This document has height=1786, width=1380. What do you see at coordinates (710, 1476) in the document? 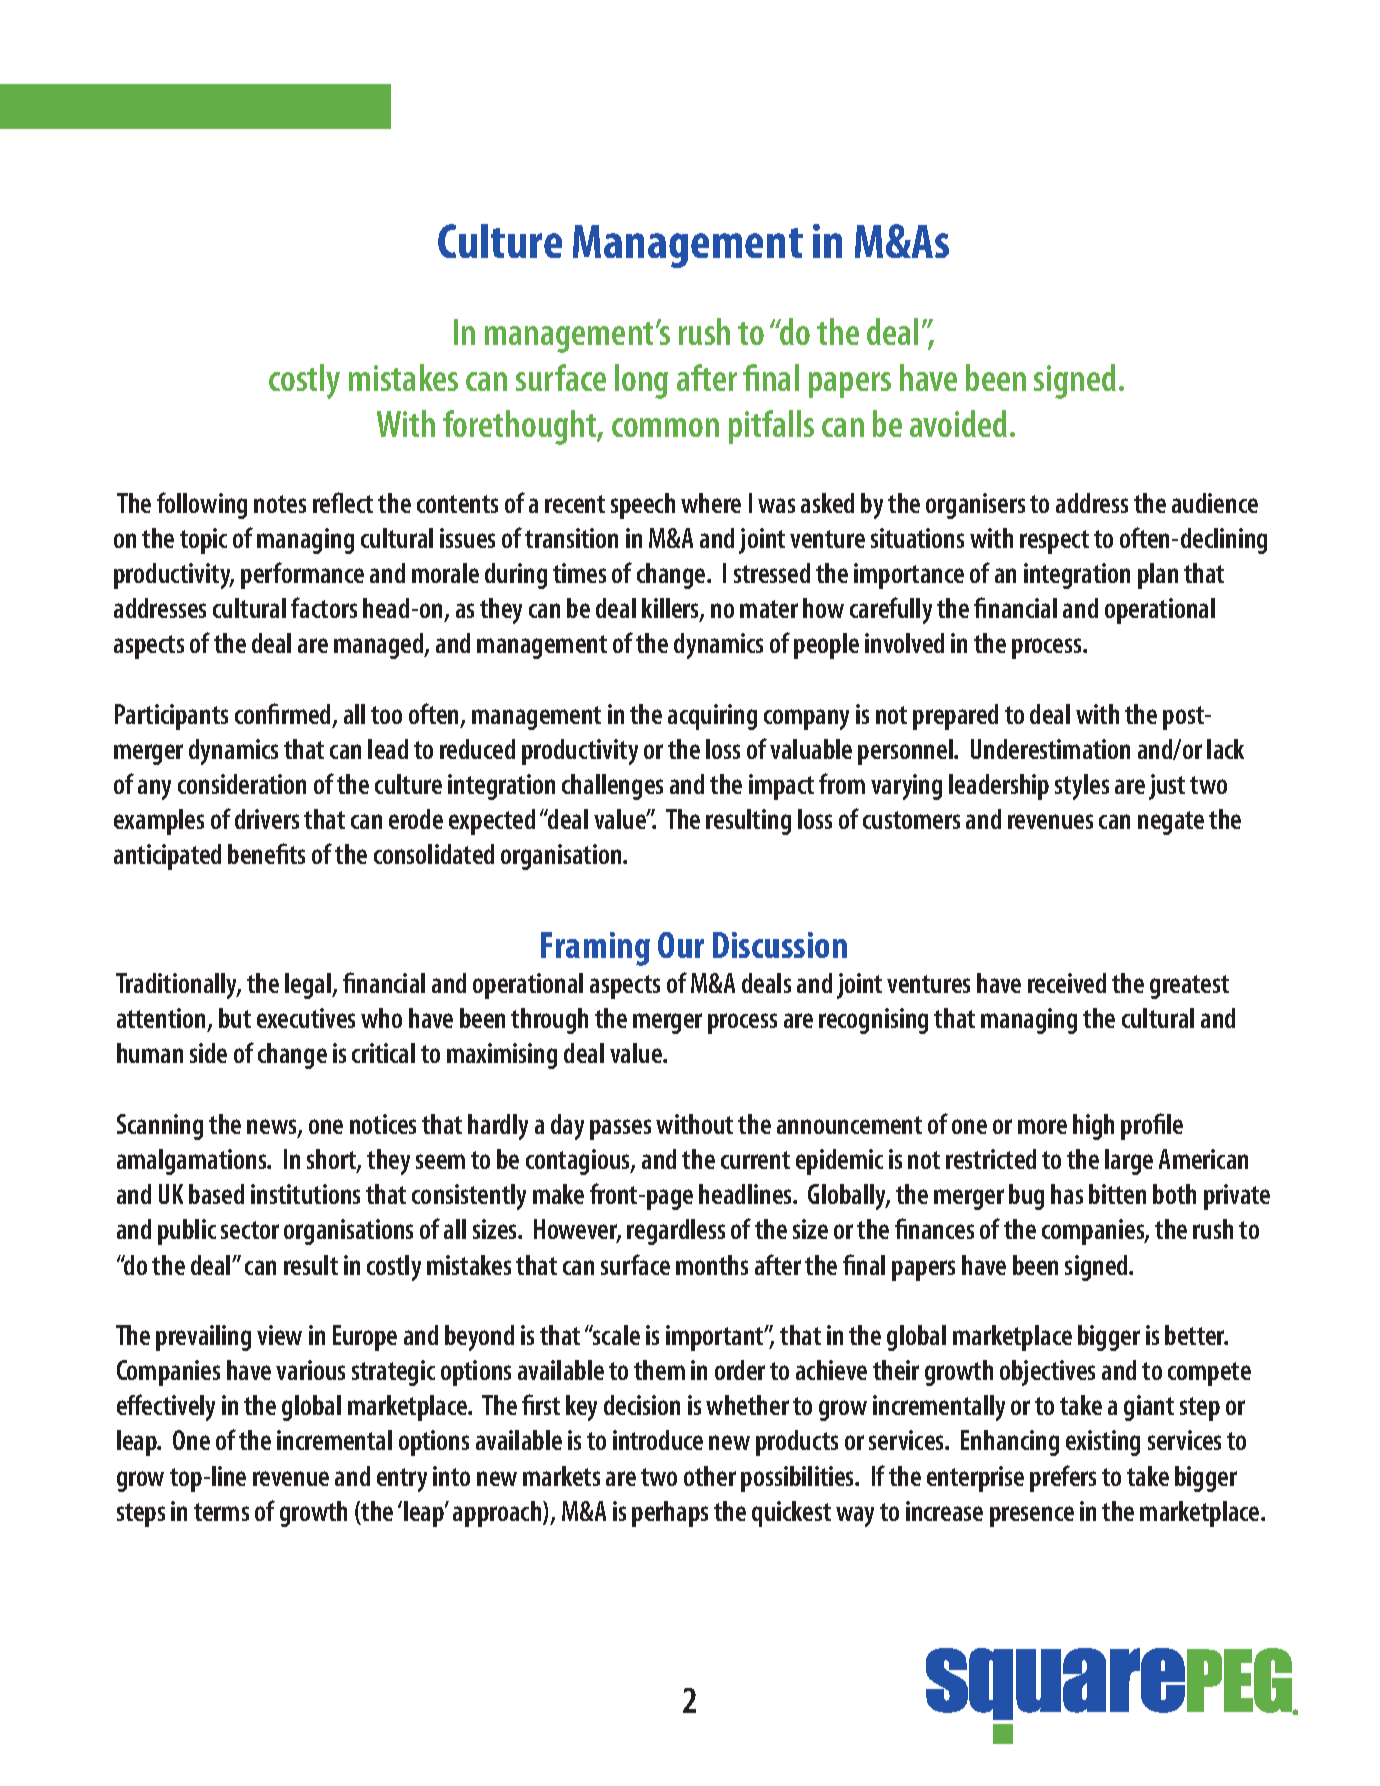
I see `other` at bounding box center [710, 1476].
